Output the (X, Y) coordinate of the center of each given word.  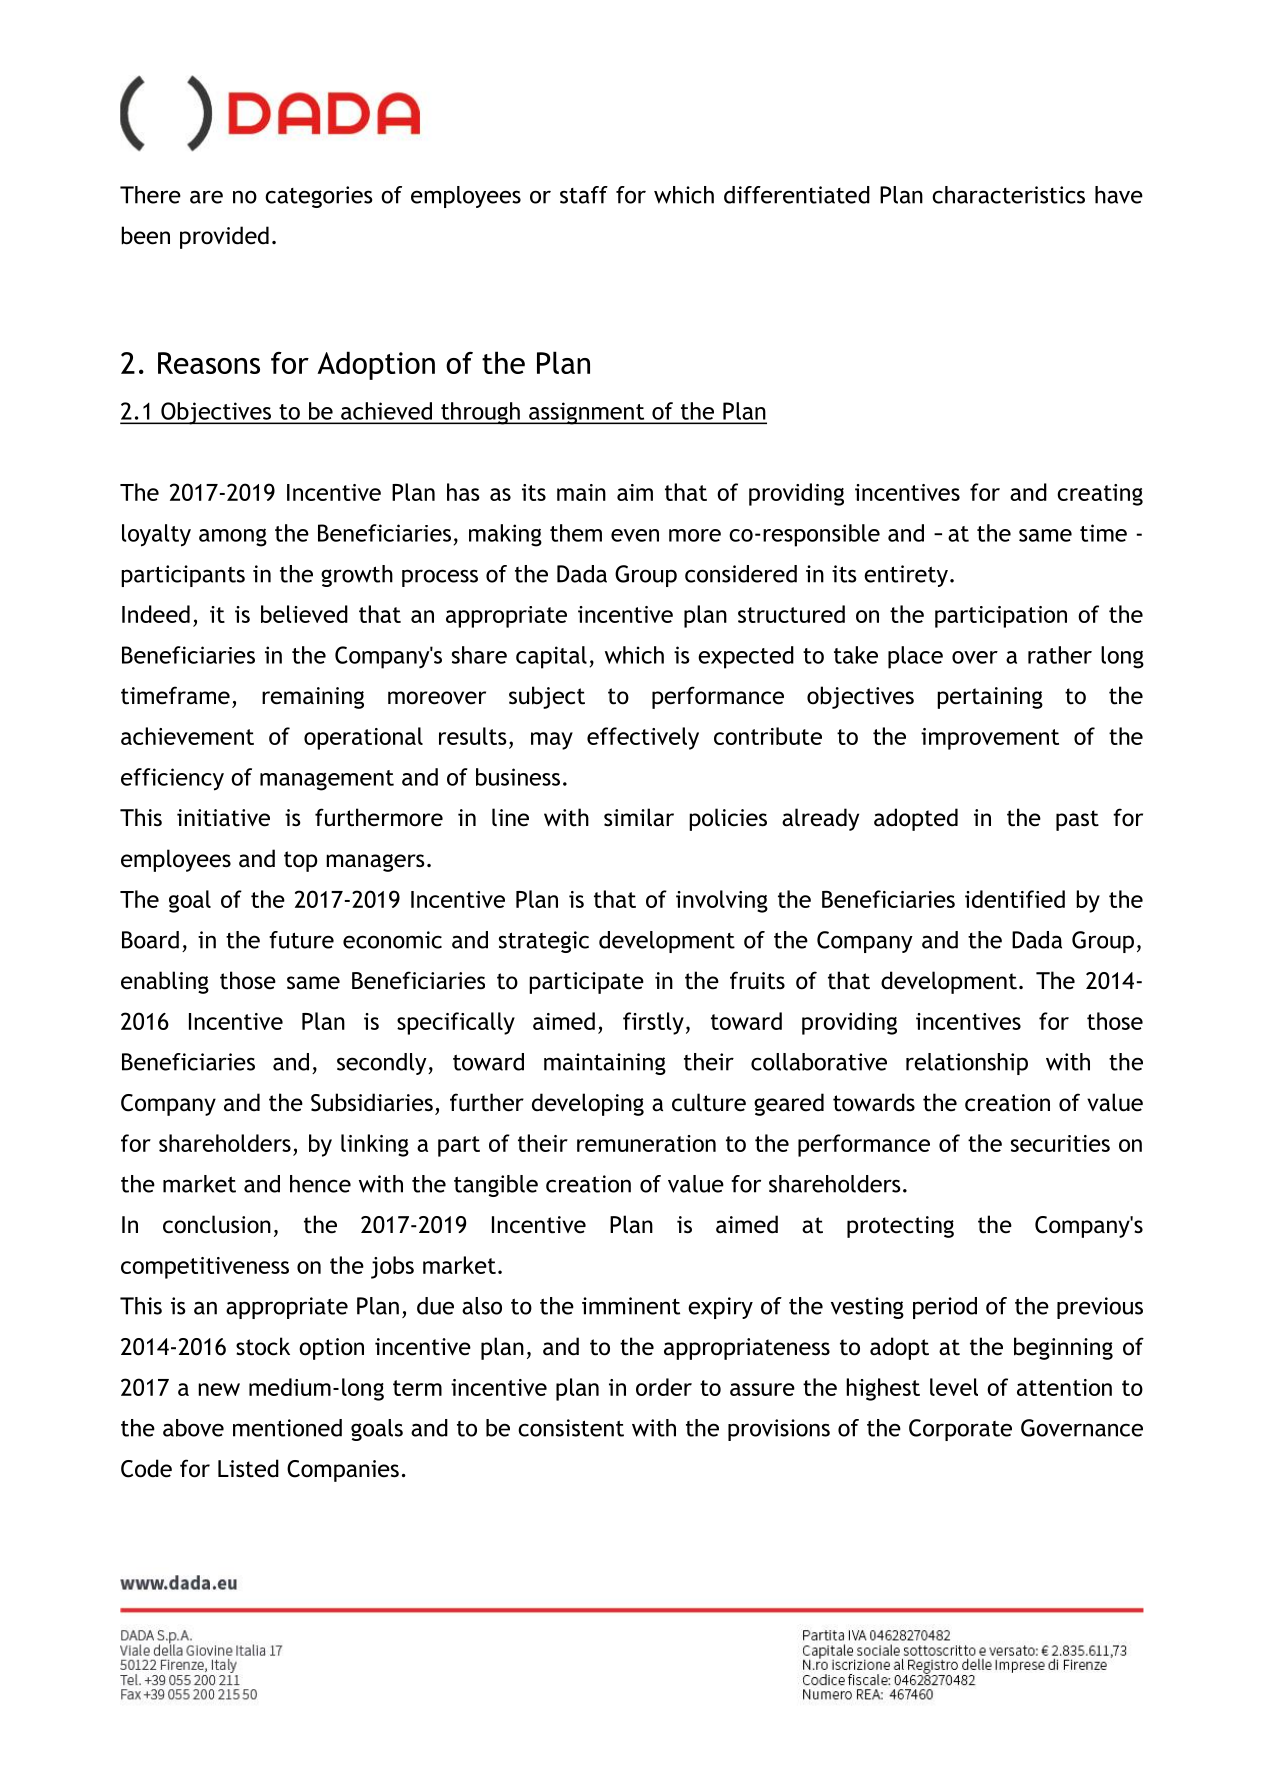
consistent (571, 1428)
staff (584, 195)
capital (551, 657)
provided (224, 237)
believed (304, 614)
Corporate (960, 1430)
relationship (967, 1064)
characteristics (1008, 195)
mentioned (287, 1428)
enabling (165, 982)
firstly (653, 1023)
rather (1060, 655)
